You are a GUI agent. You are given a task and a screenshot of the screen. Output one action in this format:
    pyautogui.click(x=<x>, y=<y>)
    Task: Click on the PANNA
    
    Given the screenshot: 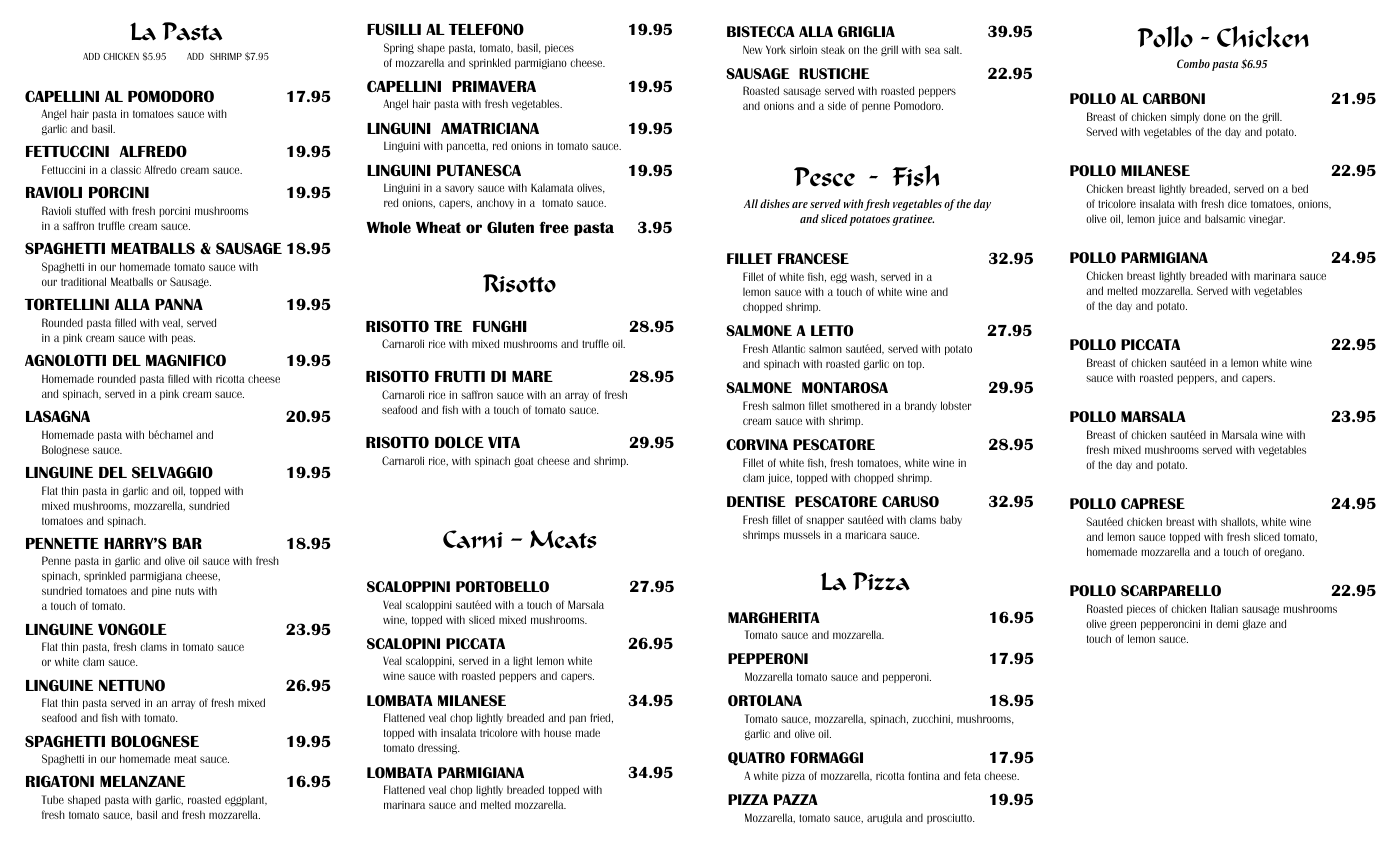 What is the action you would take?
    pyautogui.click(x=179, y=304)
